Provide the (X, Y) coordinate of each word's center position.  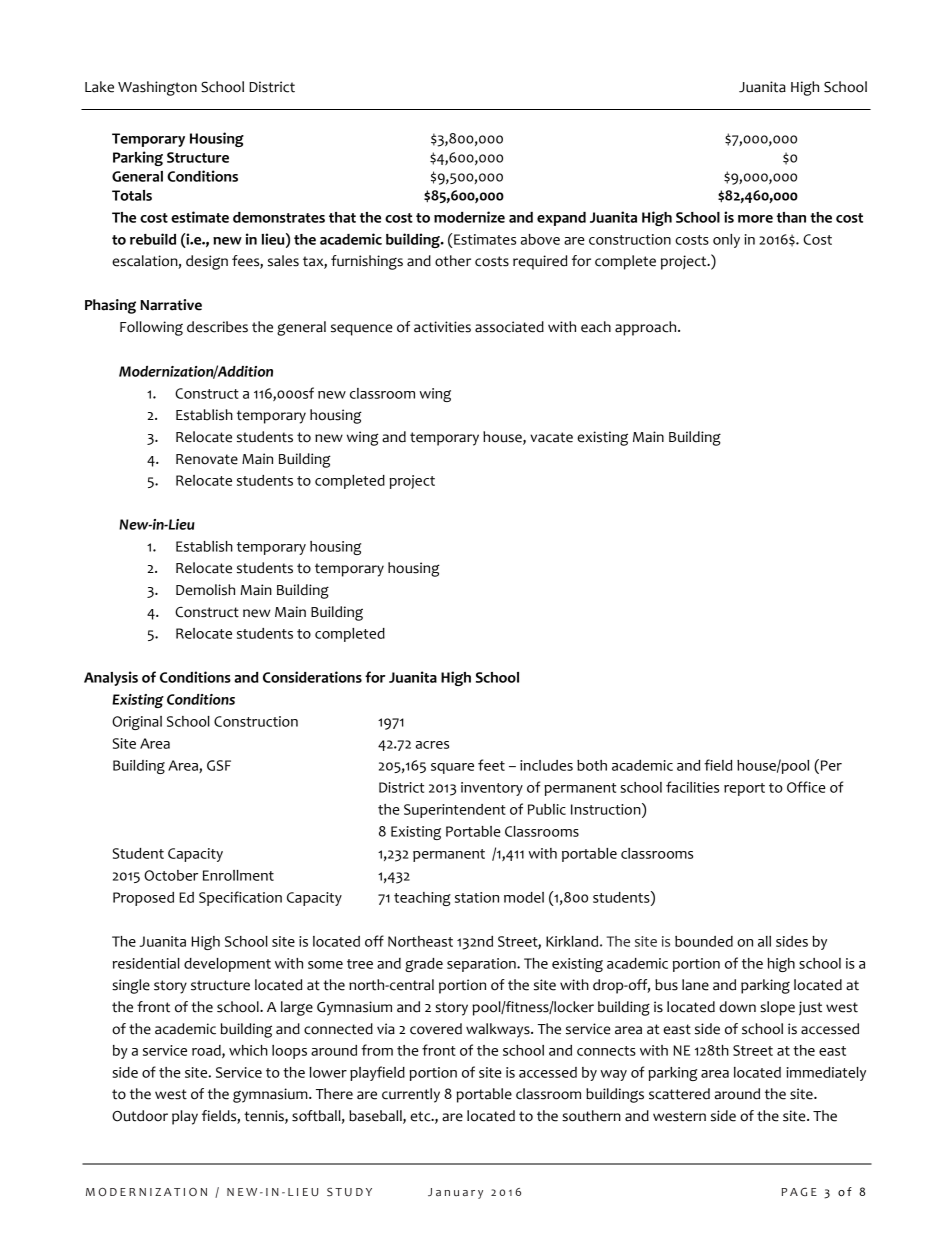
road (207, 1051)
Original (137, 723)
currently (411, 1095)
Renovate (207, 459)
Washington (157, 88)
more (755, 219)
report (744, 789)
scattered (679, 1094)
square (452, 768)
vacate (551, 437)
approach (647, 328)
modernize (469, 217)
